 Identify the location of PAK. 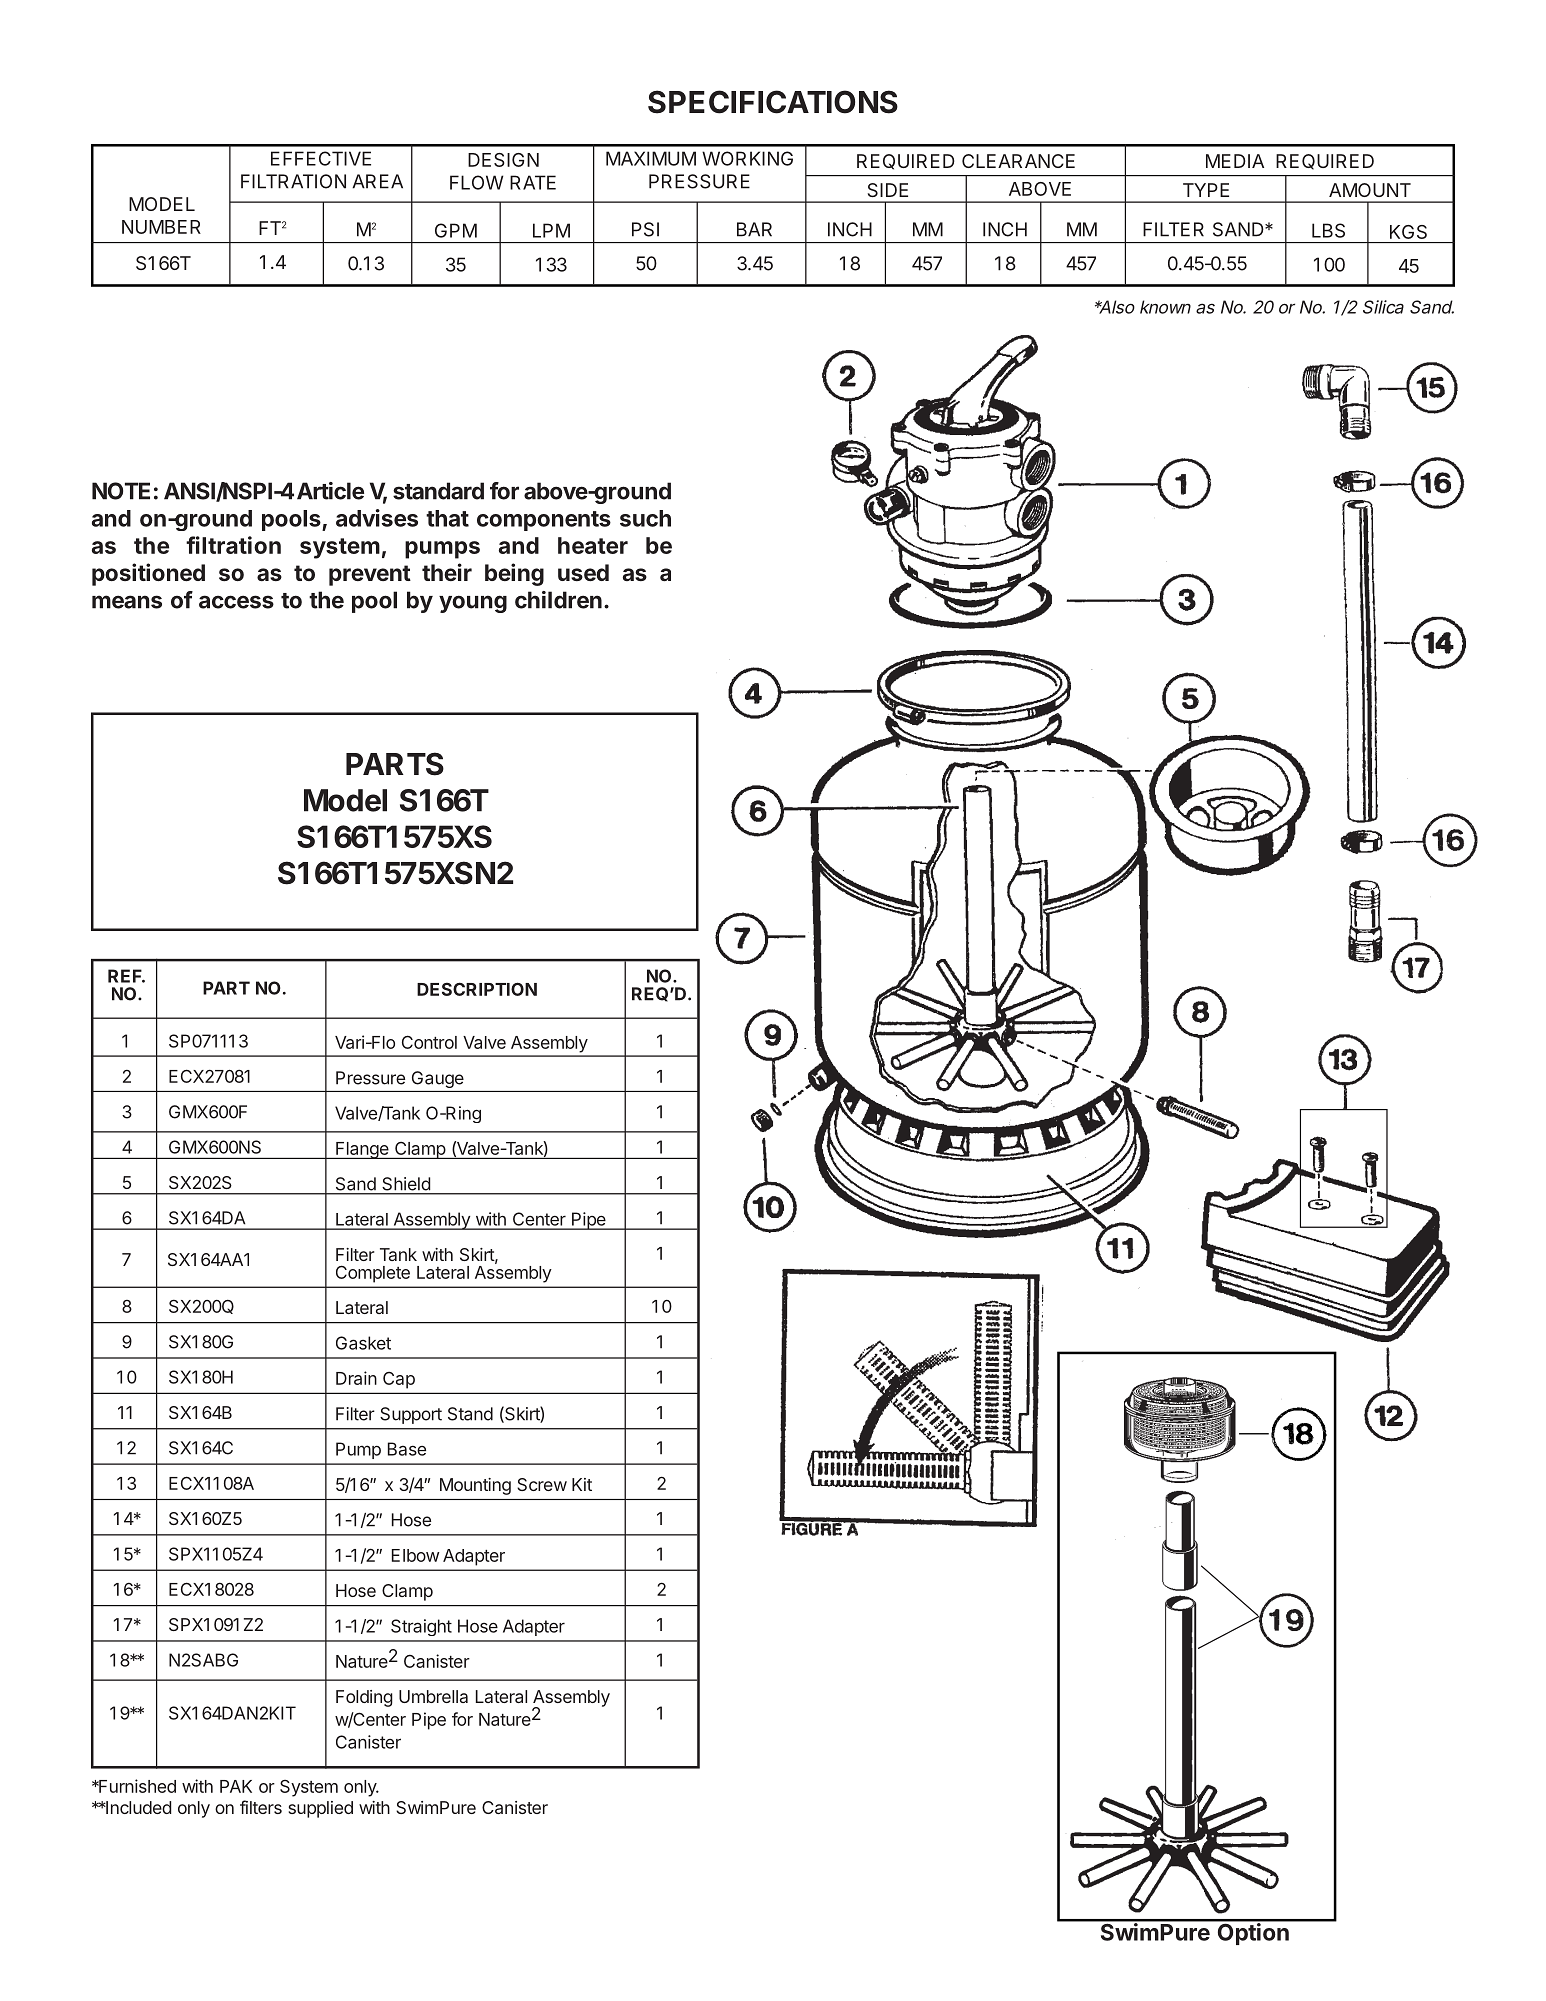
(236, 1786).
